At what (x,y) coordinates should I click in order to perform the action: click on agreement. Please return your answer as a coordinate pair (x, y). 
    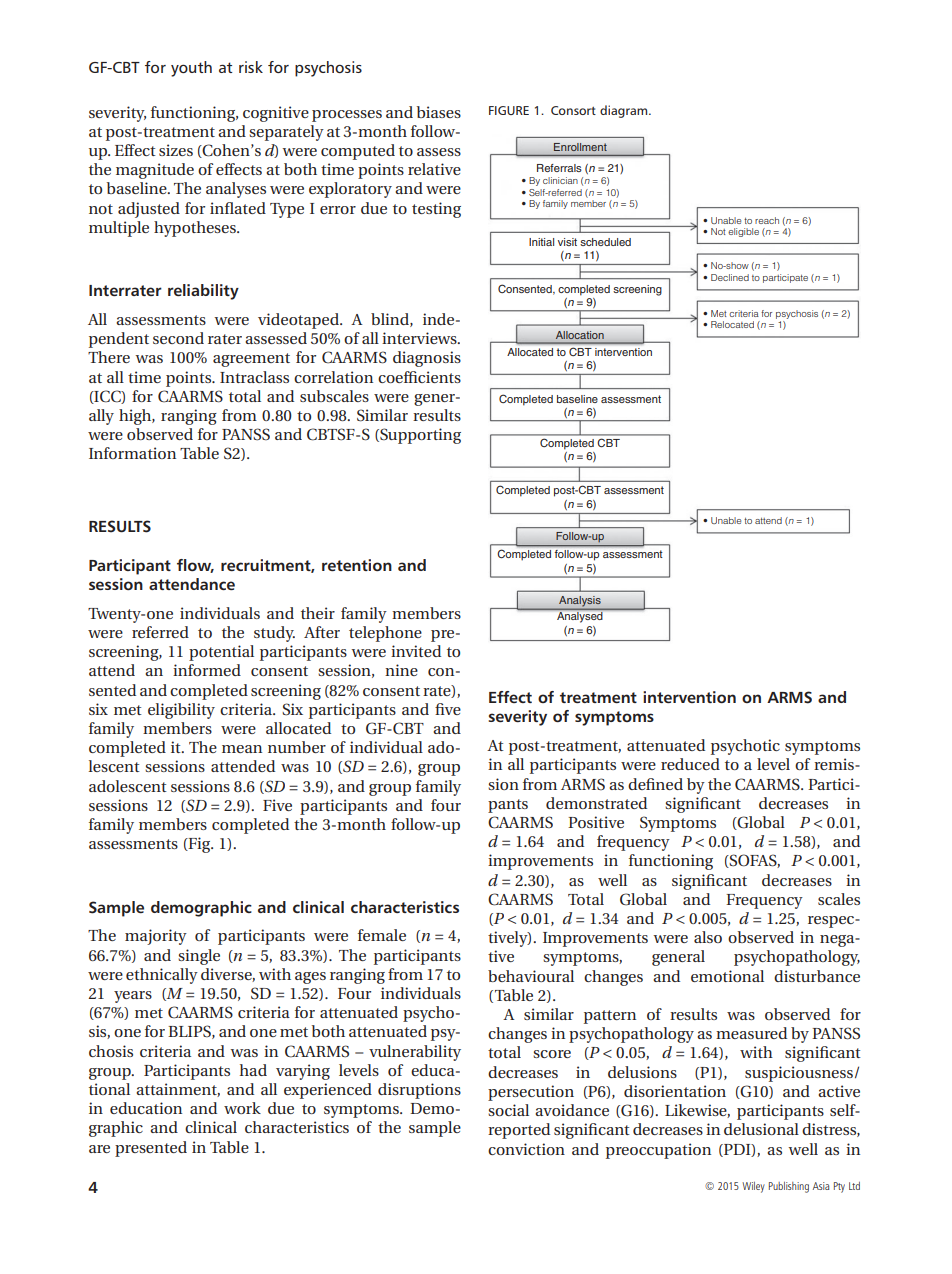
    Looking at the image, I should click on (251, 360).
